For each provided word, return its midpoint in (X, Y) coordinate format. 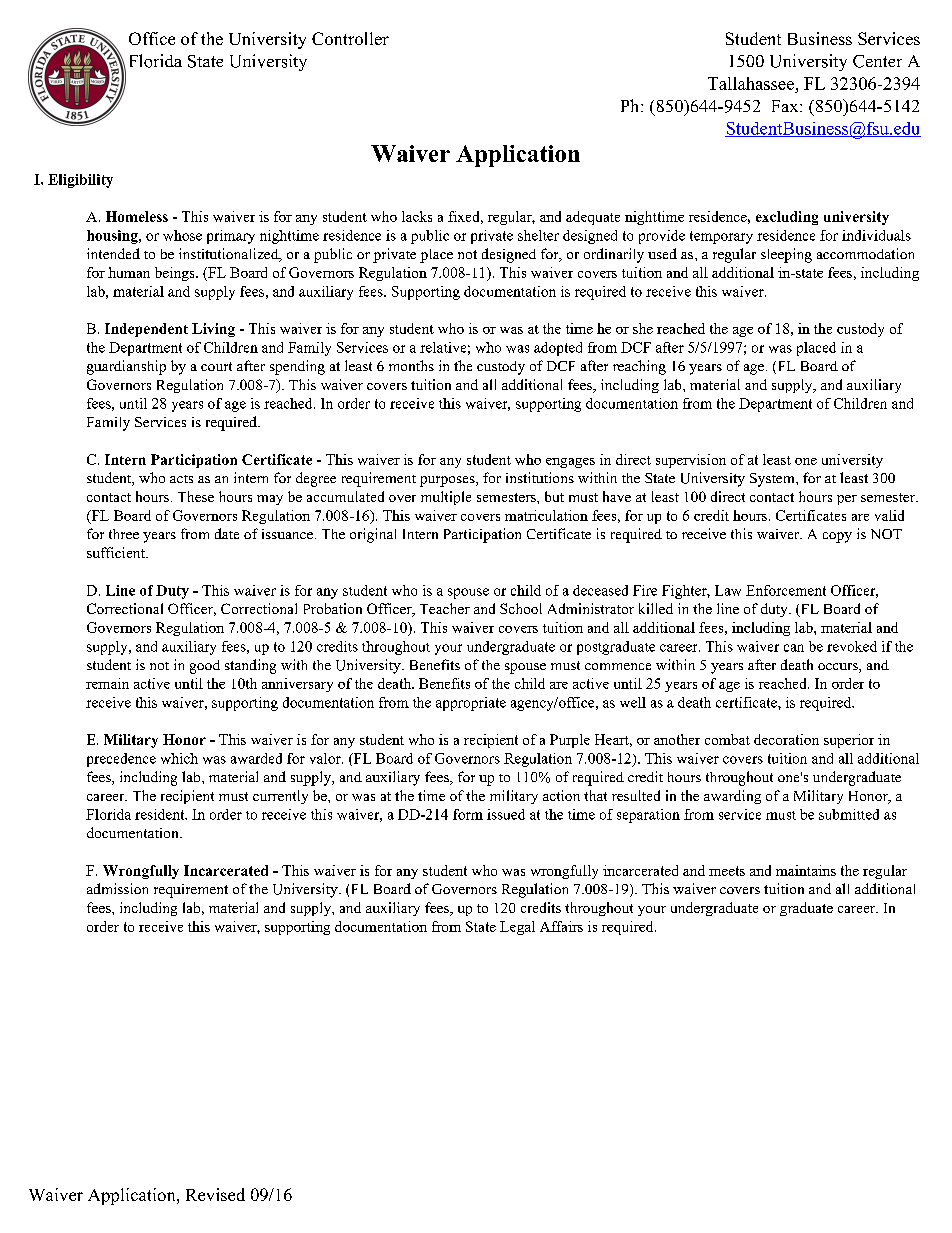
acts (181, 479)
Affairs (561, 926)
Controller (350, 38)
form (468, 814)
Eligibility (80, 181)
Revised (215, 1194)
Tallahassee (751, 83)
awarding (732, 797)
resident (161, 814)
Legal (517, 928)
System (773, 480)
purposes (448, 481)
